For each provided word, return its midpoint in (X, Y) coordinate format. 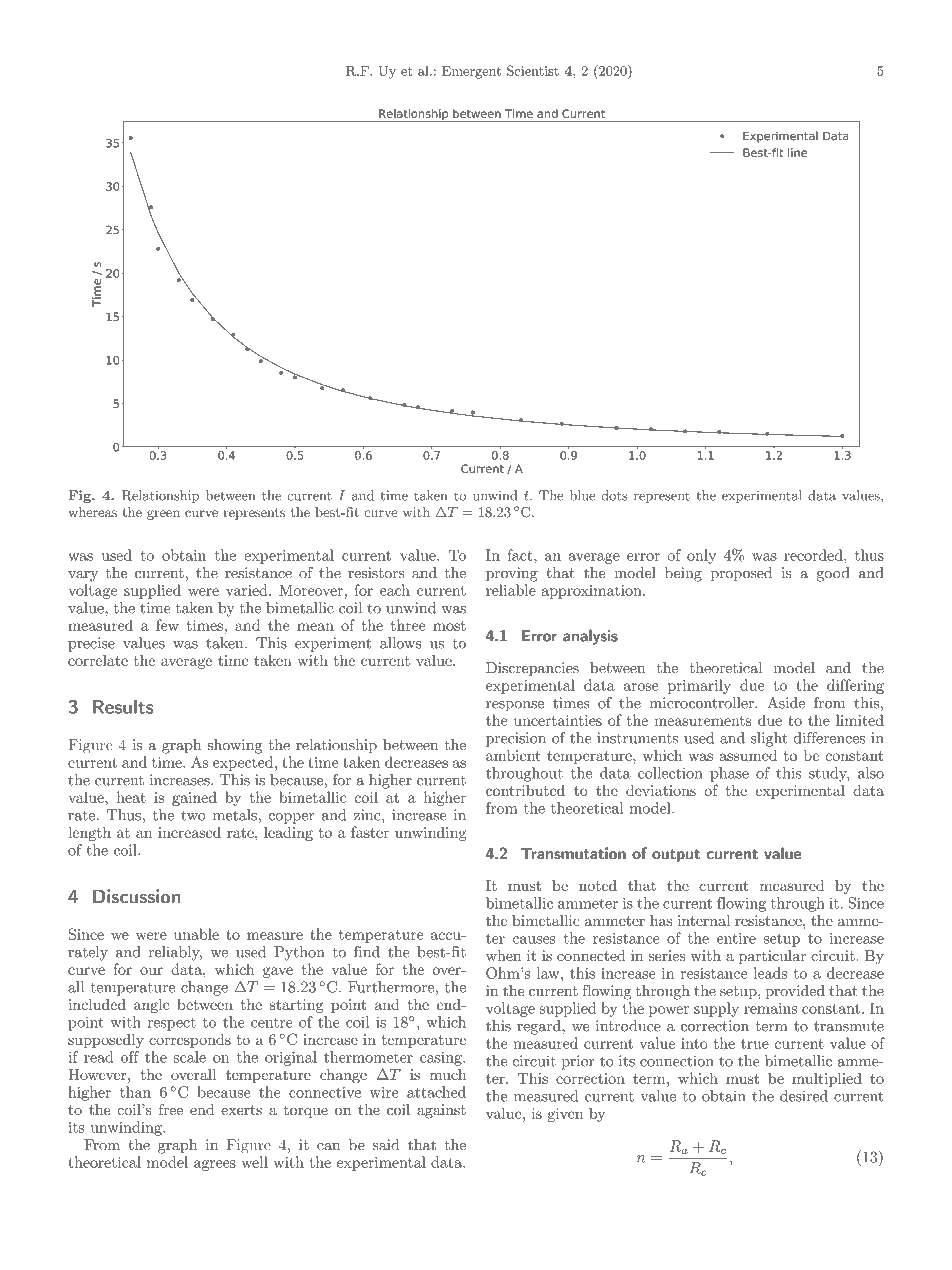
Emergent (471, 72)
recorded (814, 555)
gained (194, 798)
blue (582, 495)
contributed (525, 790)
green (163, 515)
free (171, 1109)
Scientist (533, 70)
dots (614, 495)
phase (729, 774)
